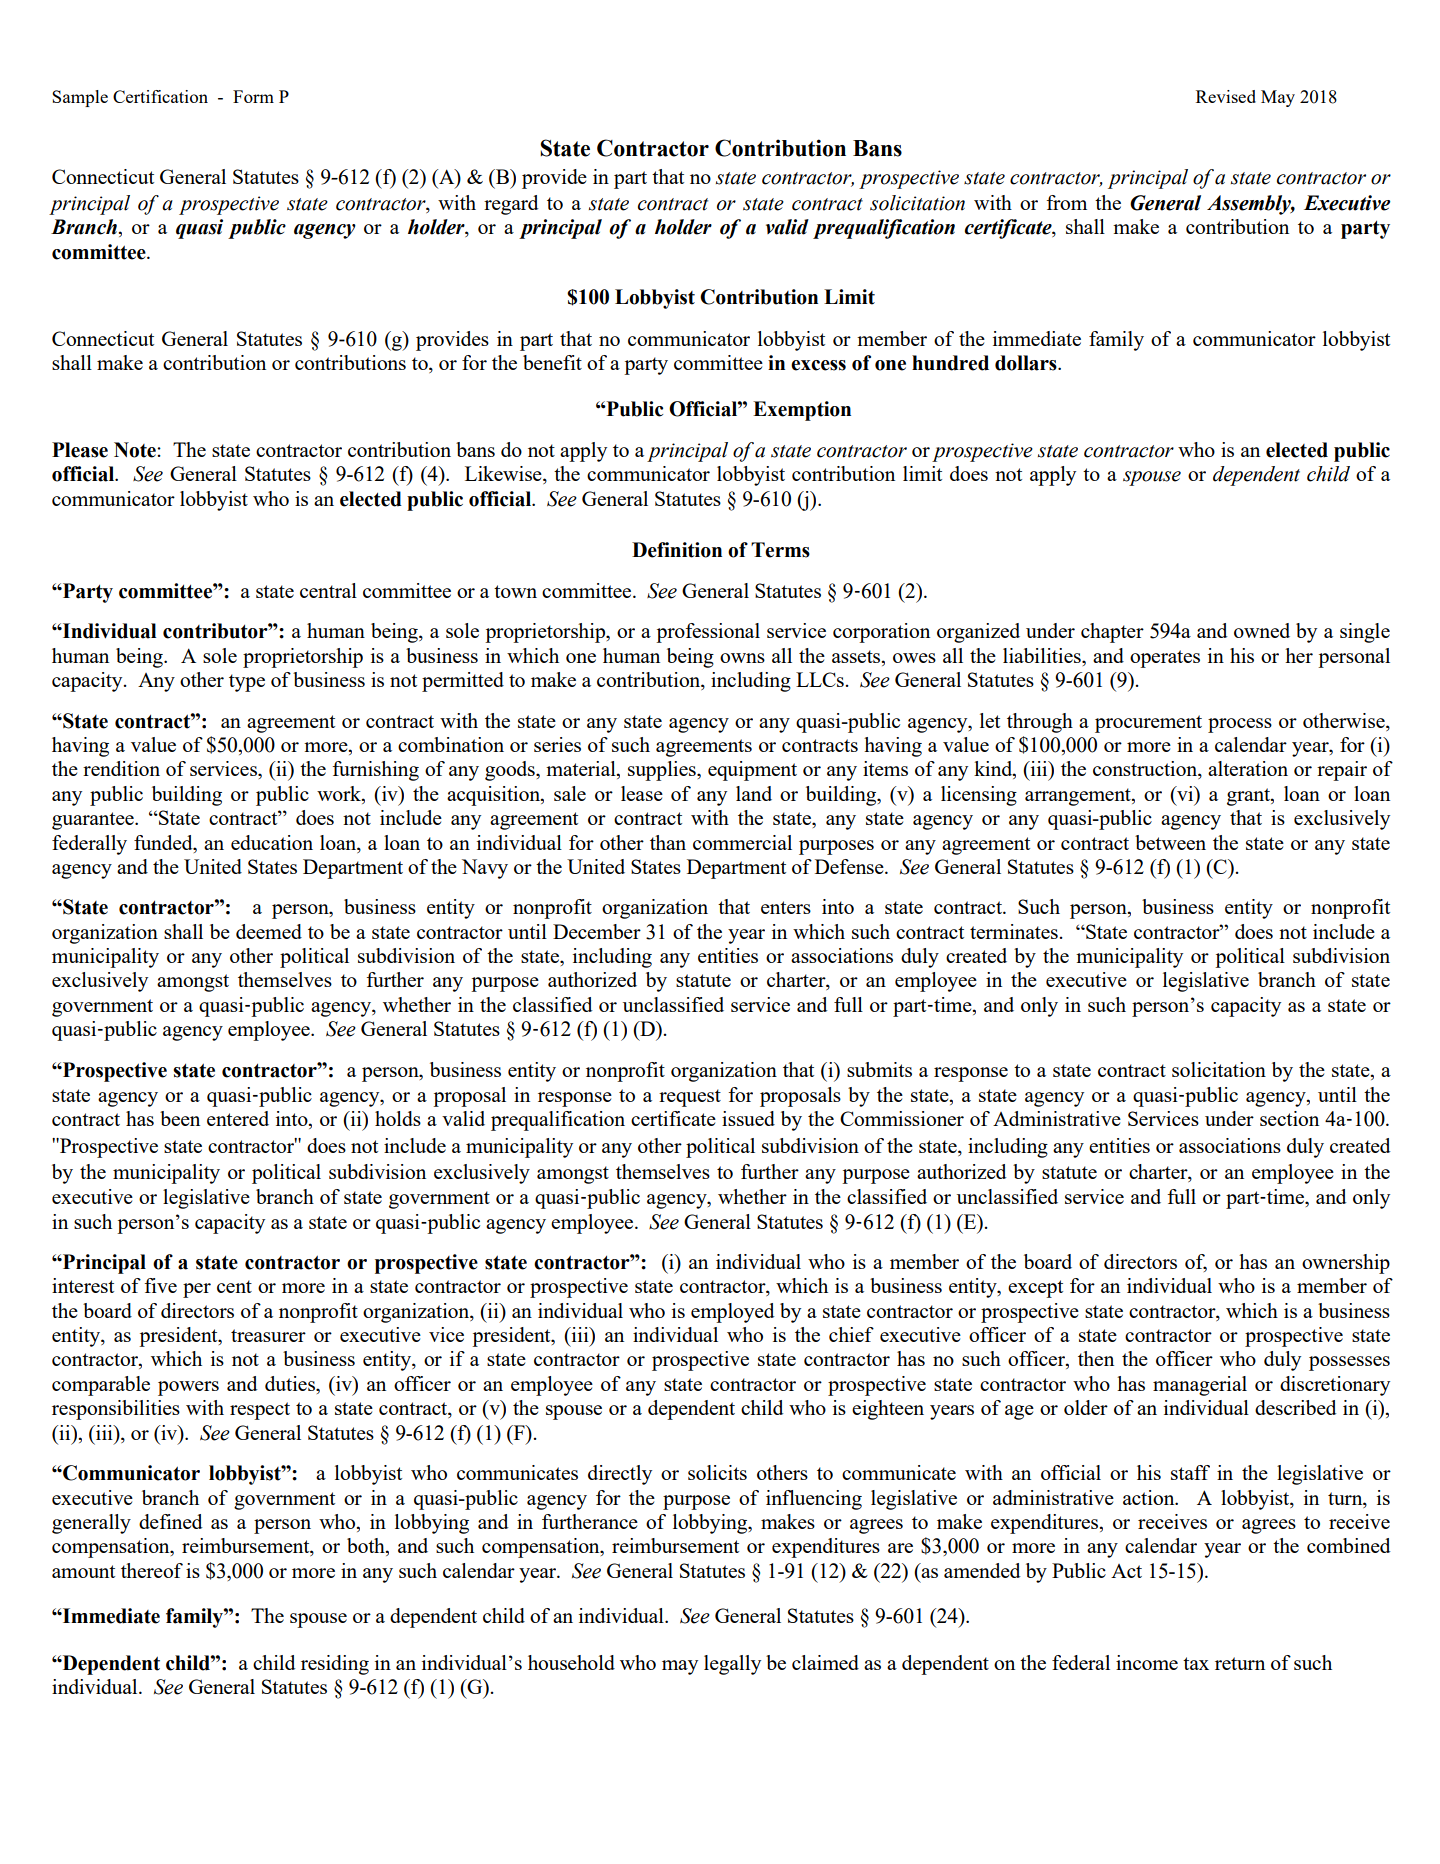  What do you see at coordinates (733, 1313) in the document?
I see `employed` at bounding box center [733, 1313].
